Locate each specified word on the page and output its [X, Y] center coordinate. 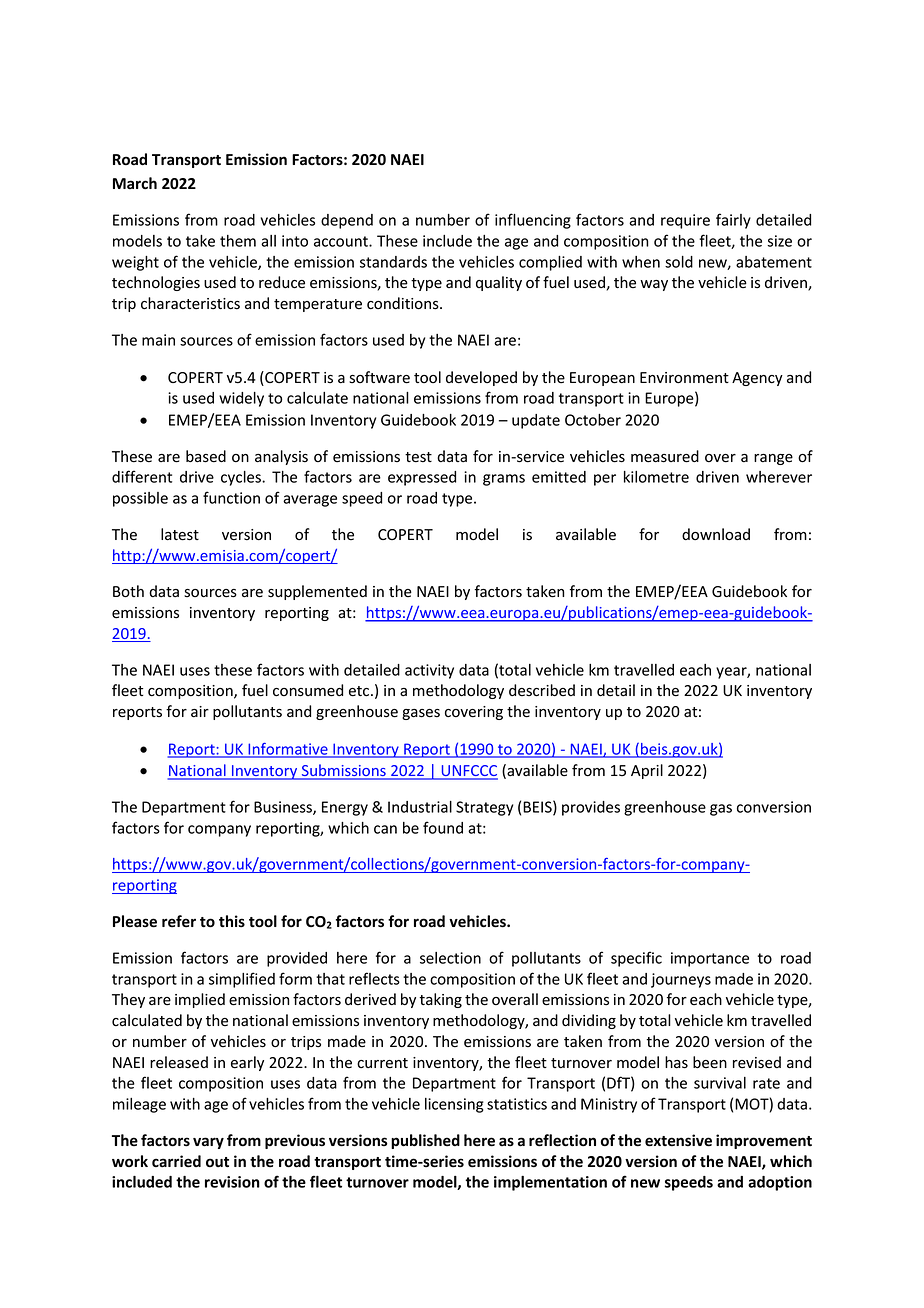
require [685, 221]
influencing [533, 221]
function [231, 497]
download [716, 534]
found [443, 827]
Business [284, 808]
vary [208, 1143]
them [238, 241]
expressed [422, 478]
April [647, 771]
